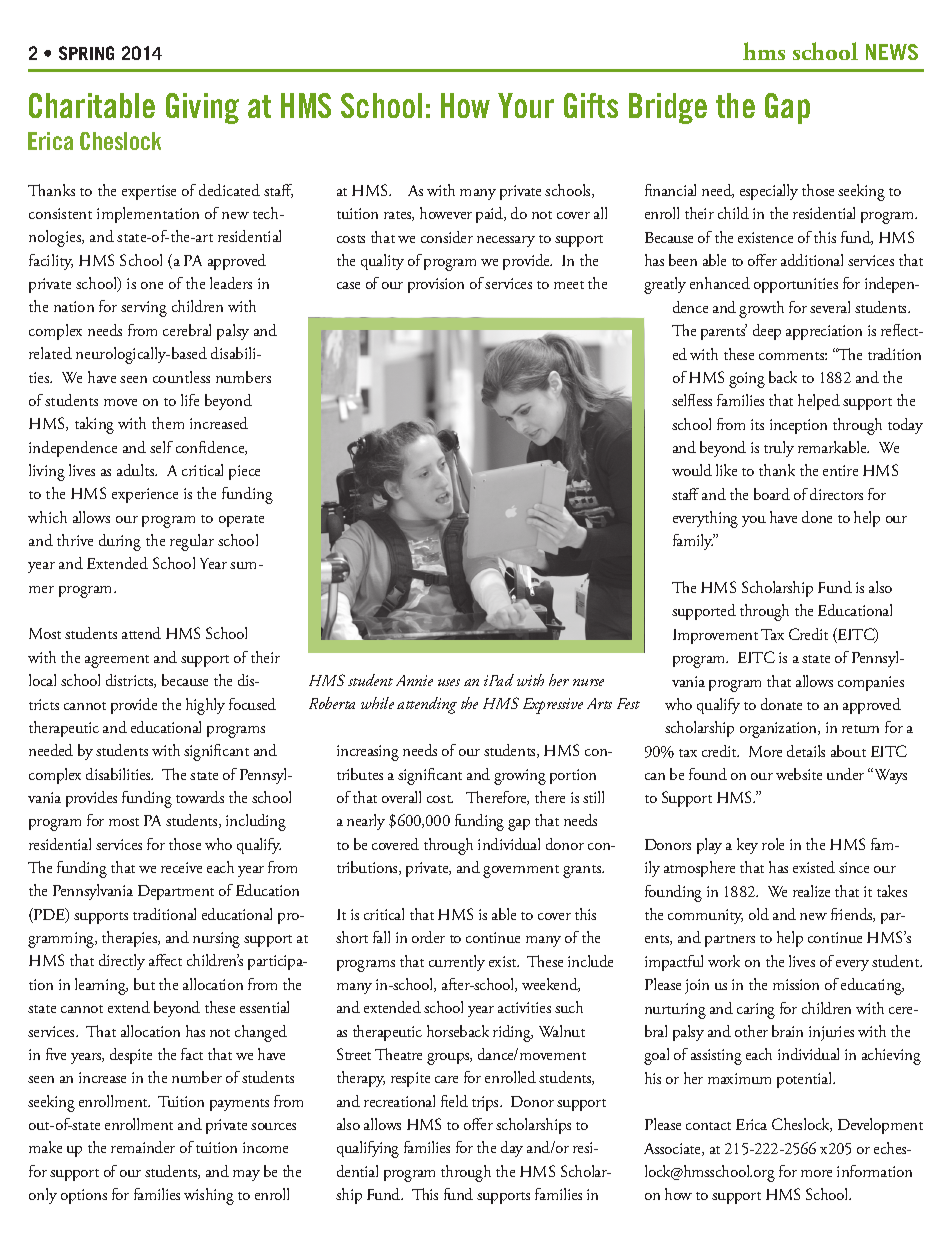 This image has width=952, height=1233. What do you see at coordinates (520, 777) in the image?
I see `growing` at bounding box center [520, 777].
